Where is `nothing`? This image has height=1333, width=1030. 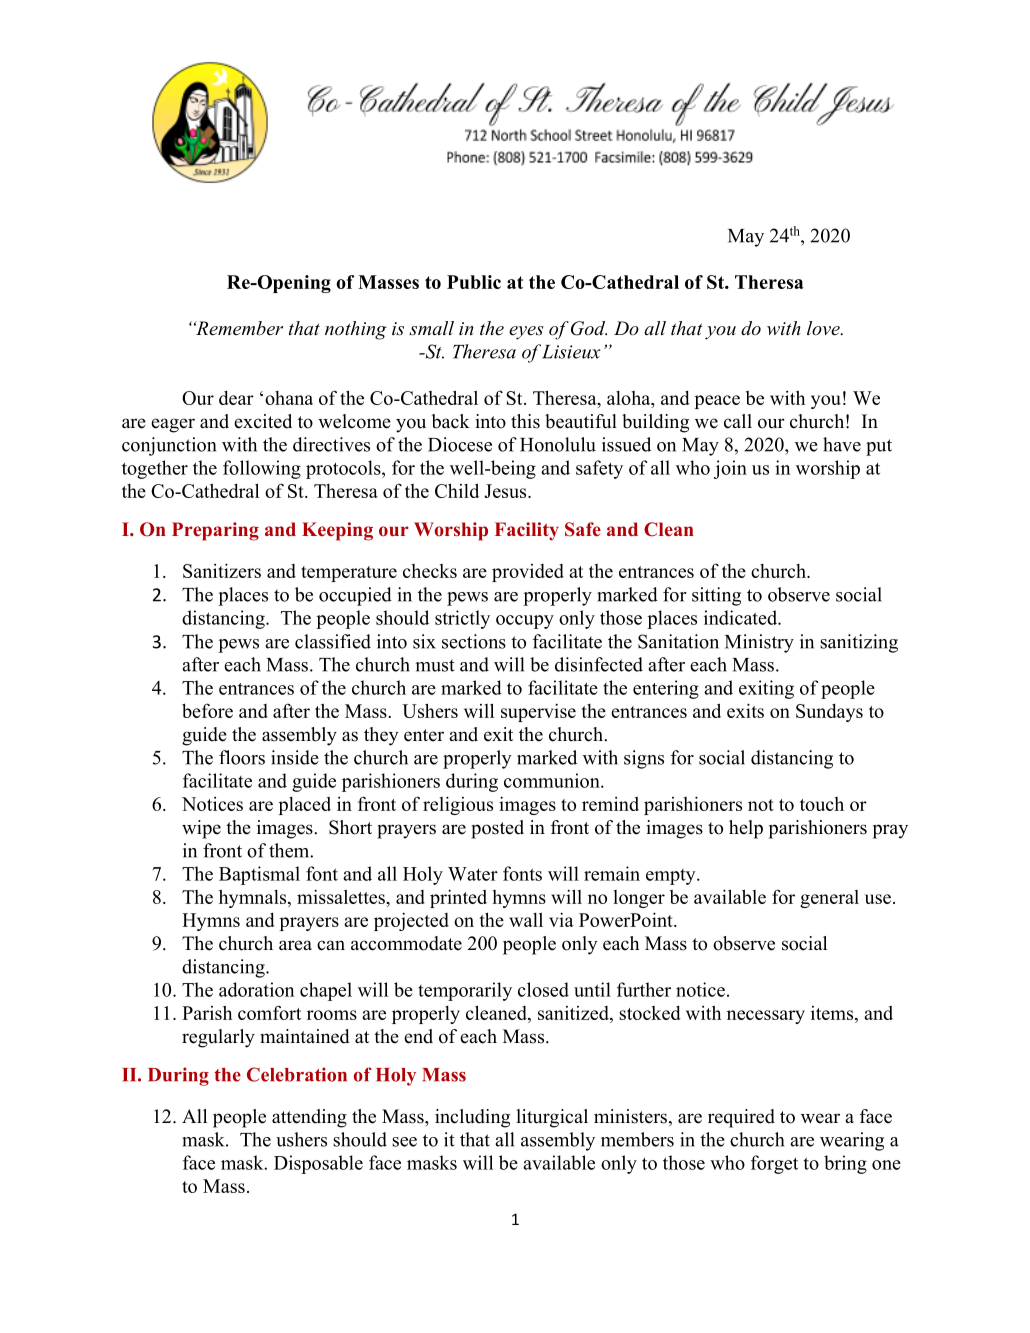 nothing is located at coordinates (356, 330).
